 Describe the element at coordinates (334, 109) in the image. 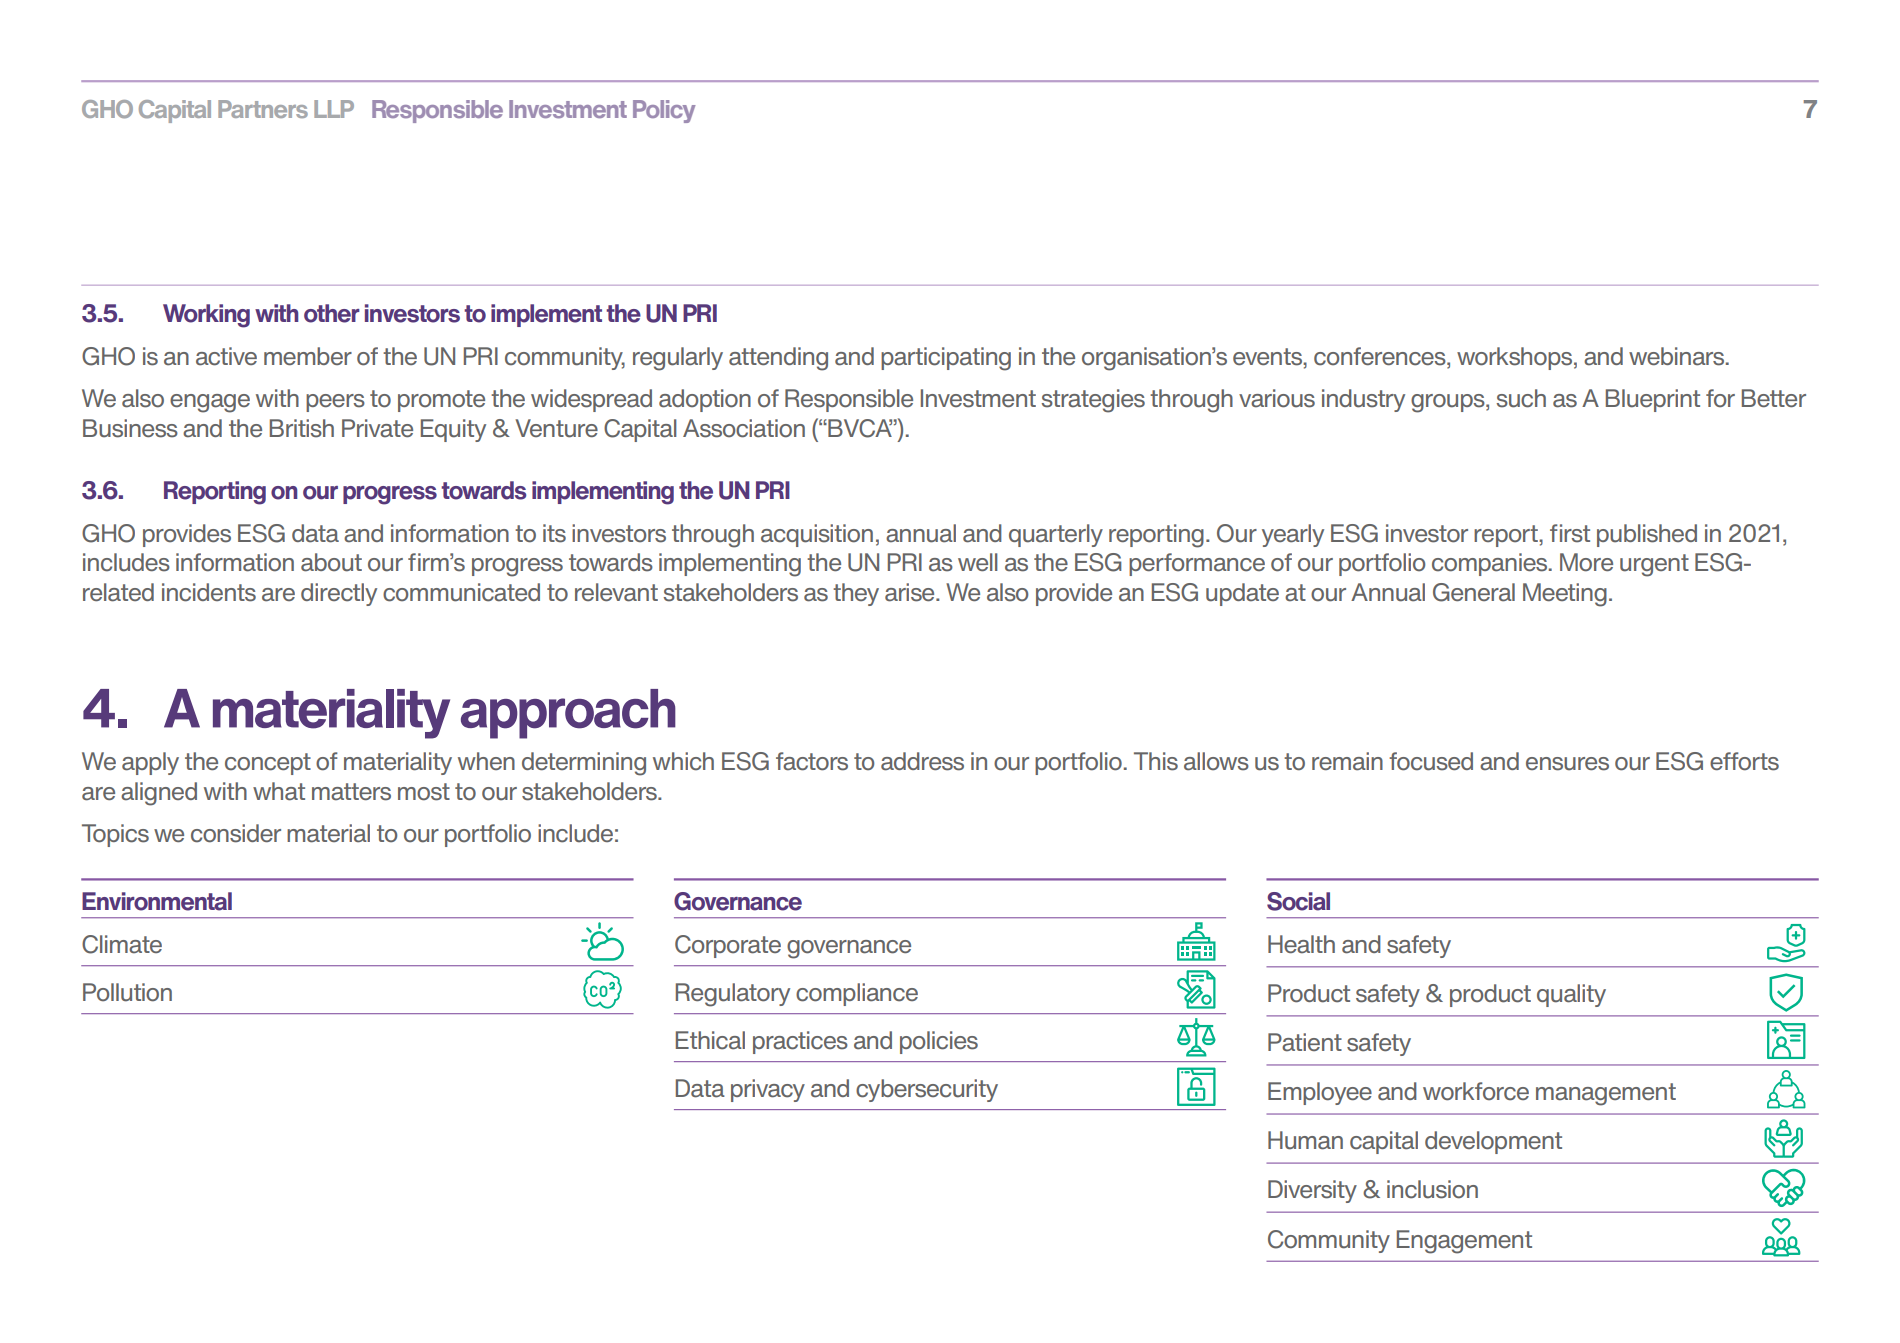

I see `LLP` at that location.
